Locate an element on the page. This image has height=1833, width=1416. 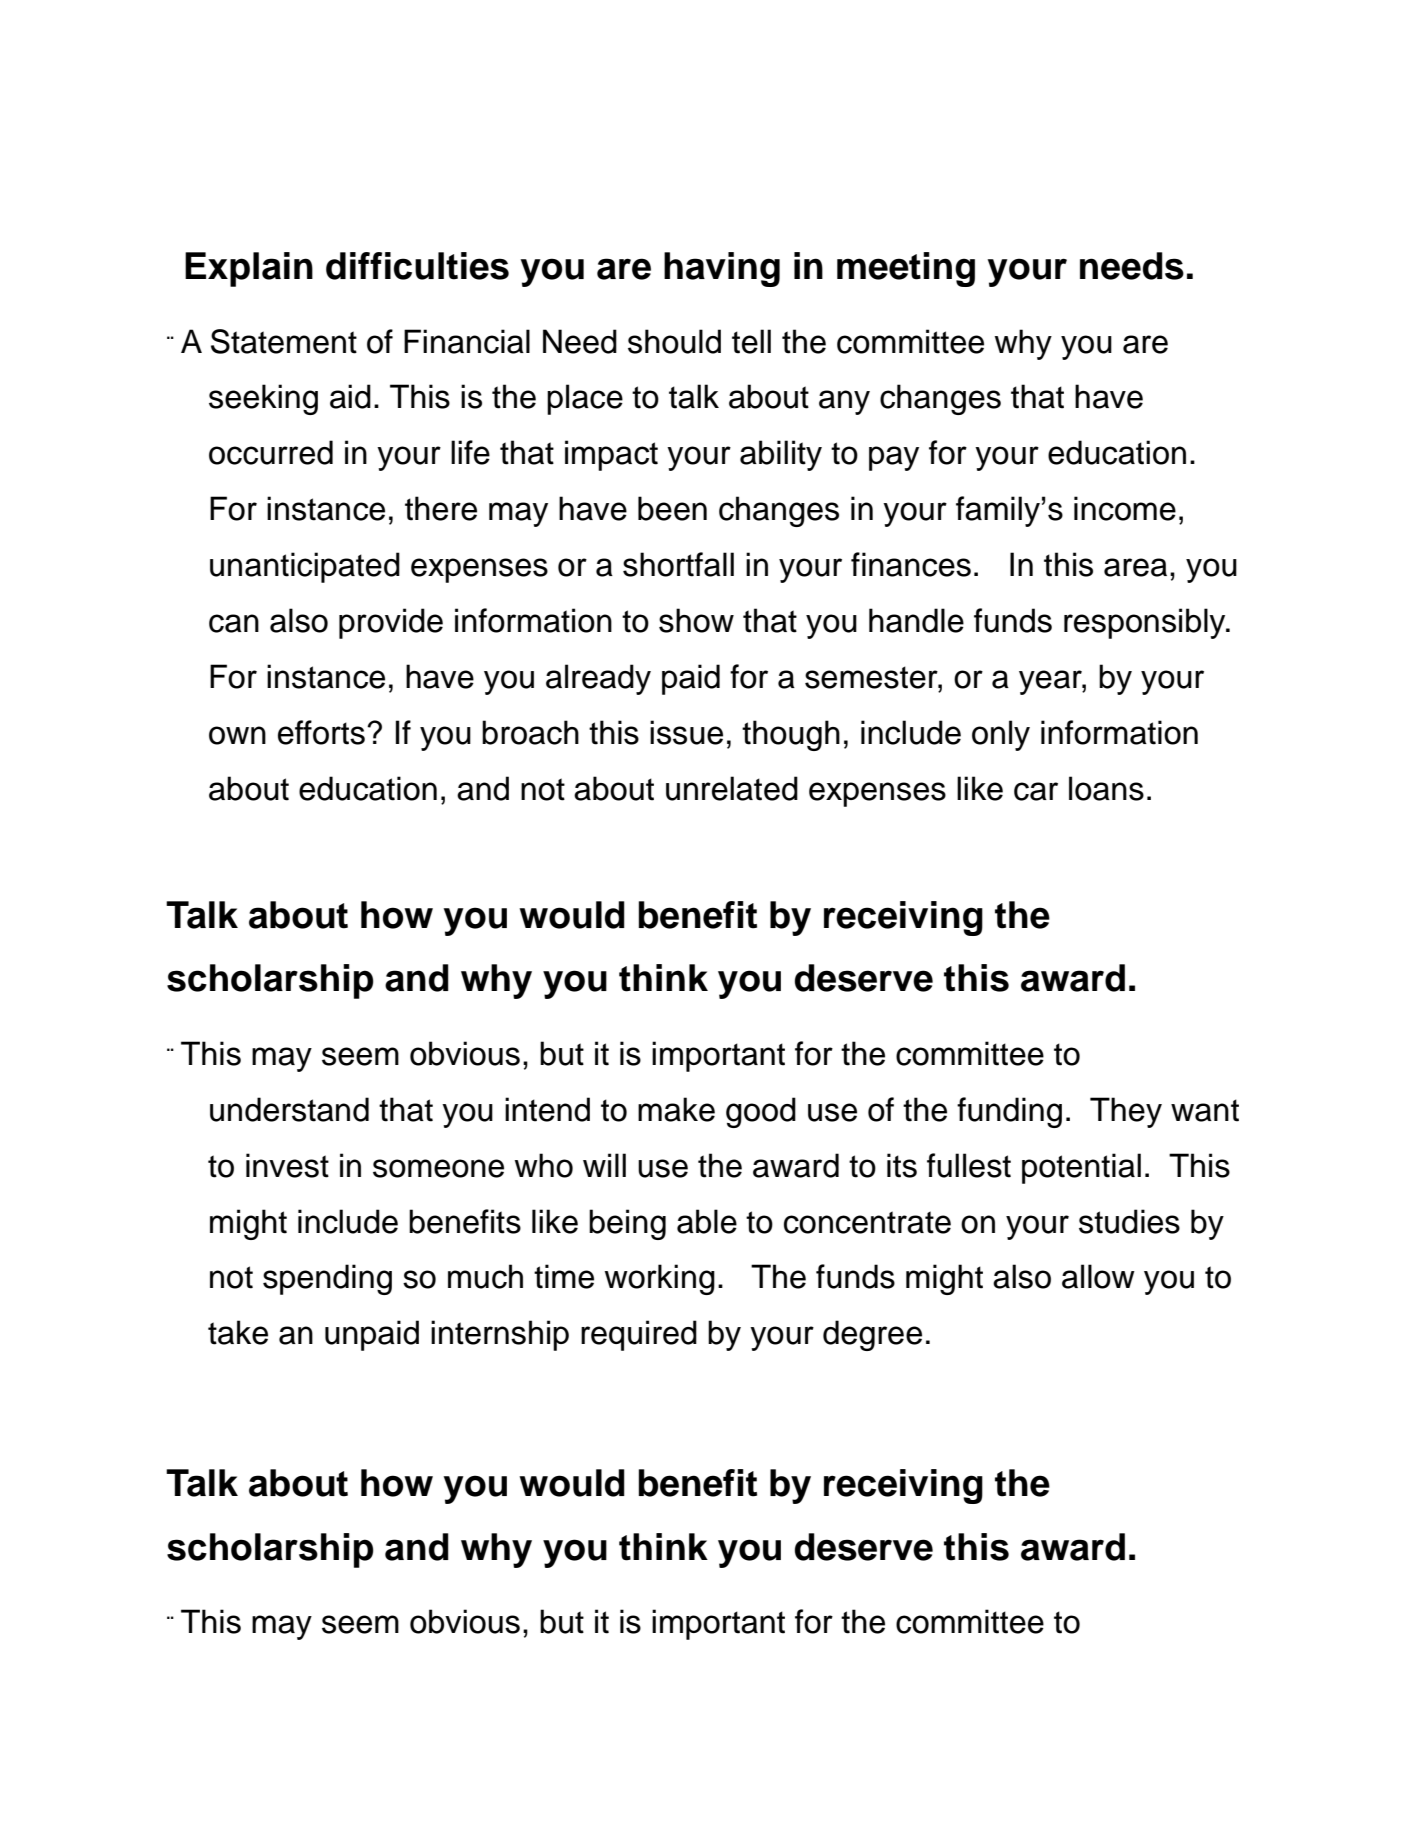
provide is located at coordinates (391, 623).
